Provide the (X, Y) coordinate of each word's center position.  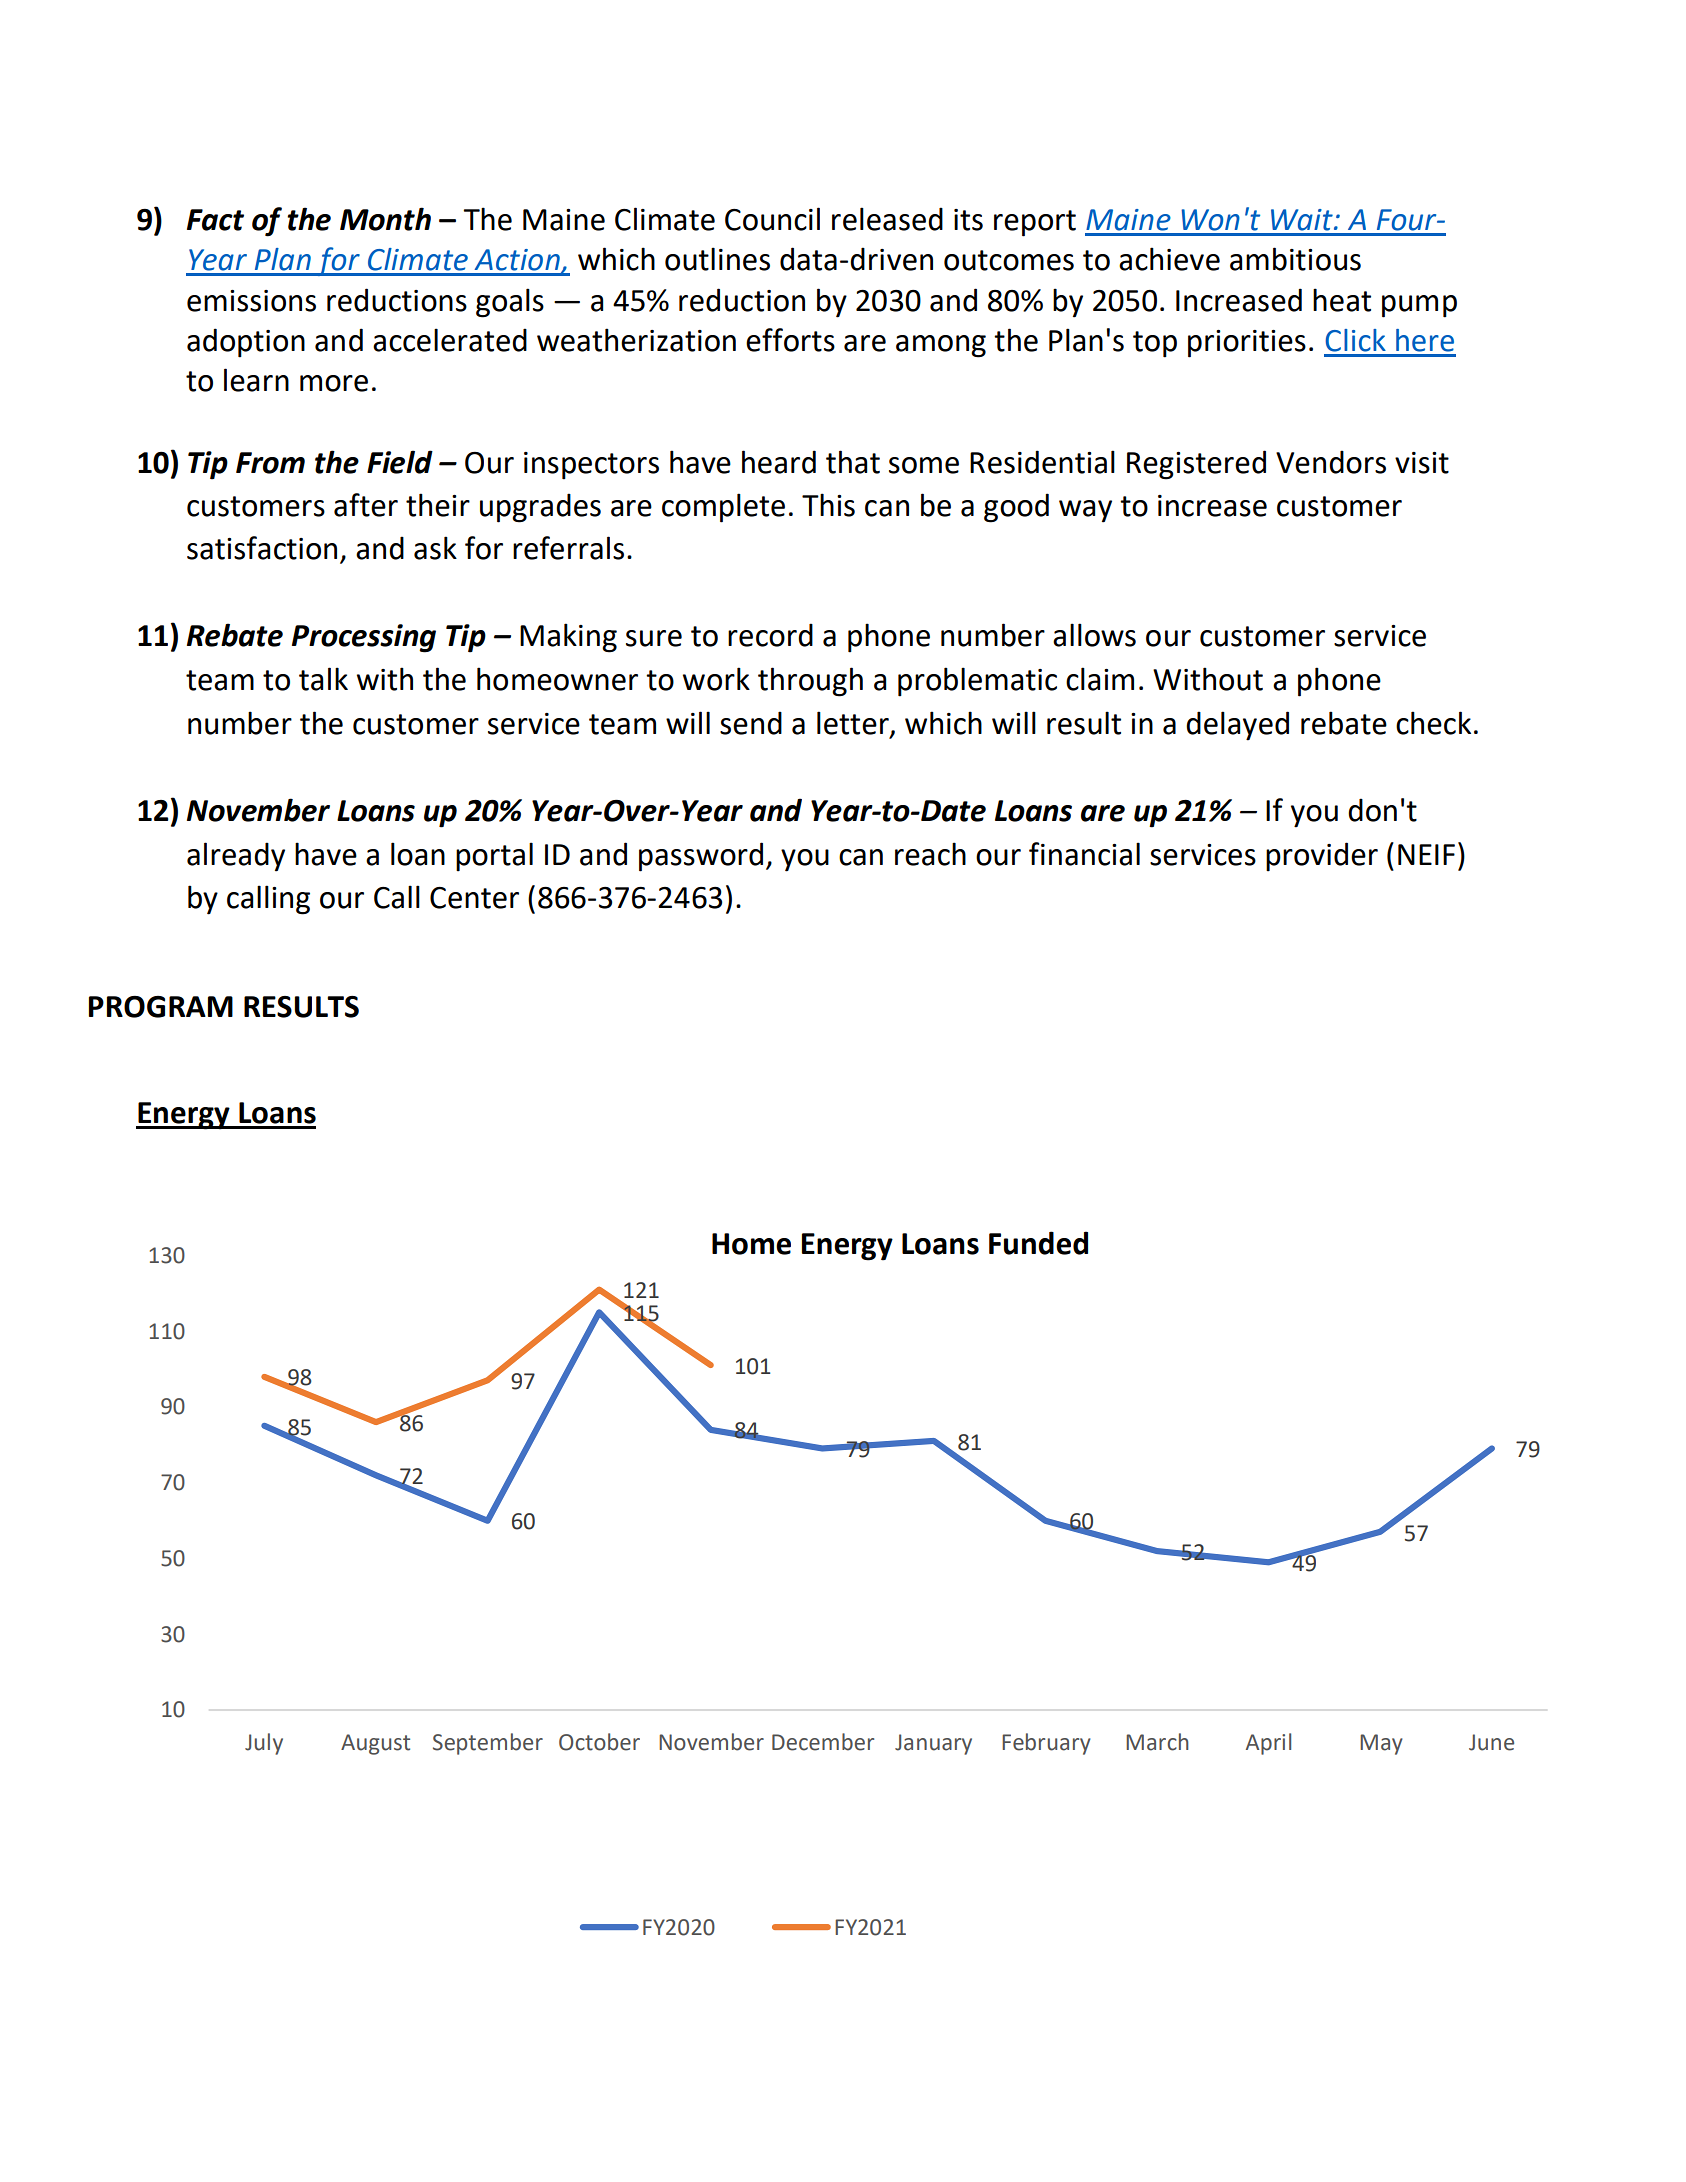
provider (1322, 857)
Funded (1038, 1243)
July (264, 1744)
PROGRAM (161, 1007)
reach (930, 854)
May (1381, 1744)
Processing (364, 638)
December (823, 1742)
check (1433, 723)
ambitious (1295, 259)
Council (772, 219)
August (375, 1744)
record (770, 635)
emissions (251, 301)
